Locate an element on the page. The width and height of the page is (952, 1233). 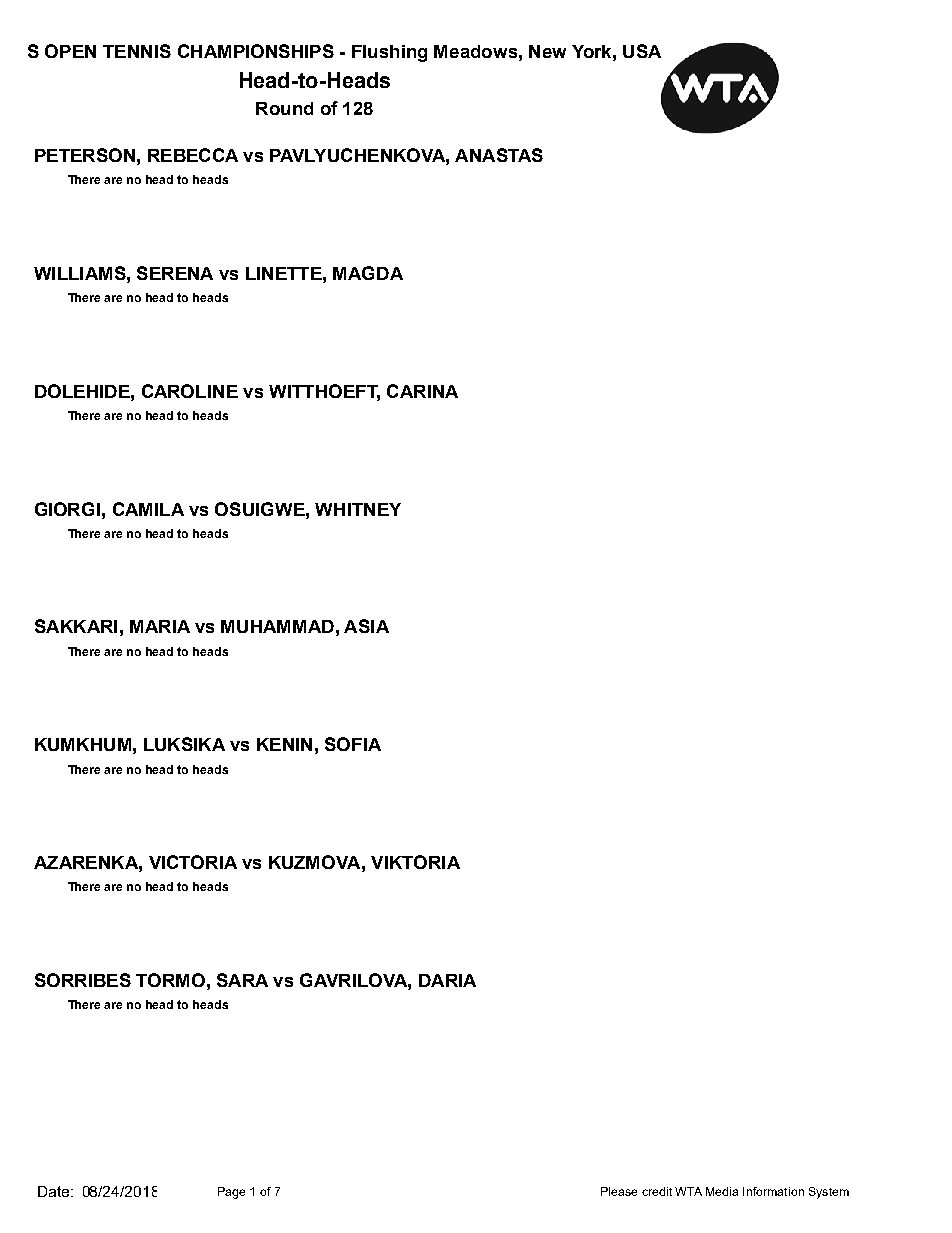
SOFIA is located at coordinates (353, 744).
